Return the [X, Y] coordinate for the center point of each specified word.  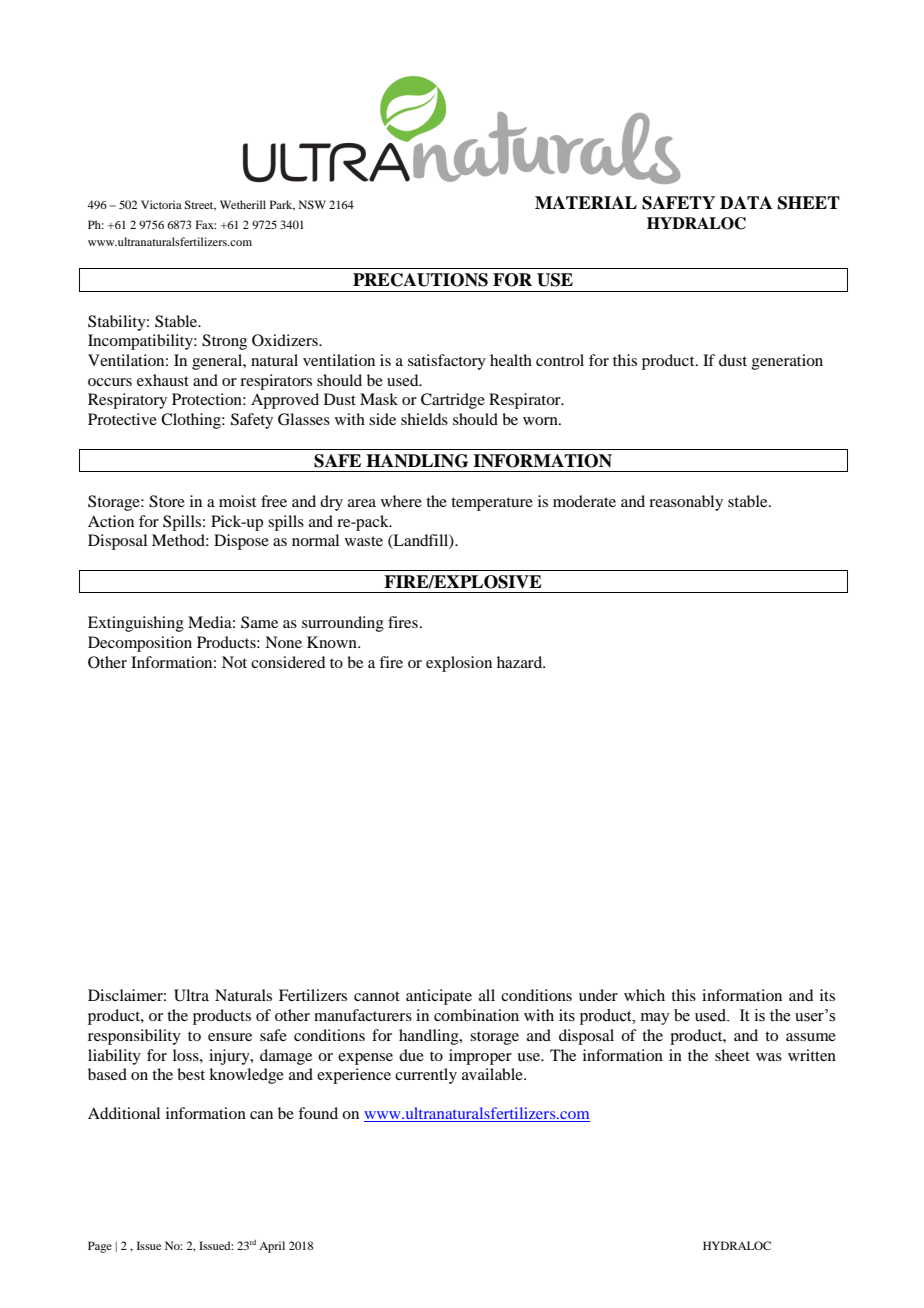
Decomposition [140, 644]
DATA [746, 202]
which [644, 995]
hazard [521, 662]
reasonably [686, 503]
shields [424, 419]
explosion [459, 664]
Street [200, 205]
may [655, 1019]
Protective [122, 419]
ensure [230, 1037]
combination [476, 1015]
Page [100, 1247]
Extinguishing [136, 624]
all [487, 995]
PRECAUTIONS [420, 280]
